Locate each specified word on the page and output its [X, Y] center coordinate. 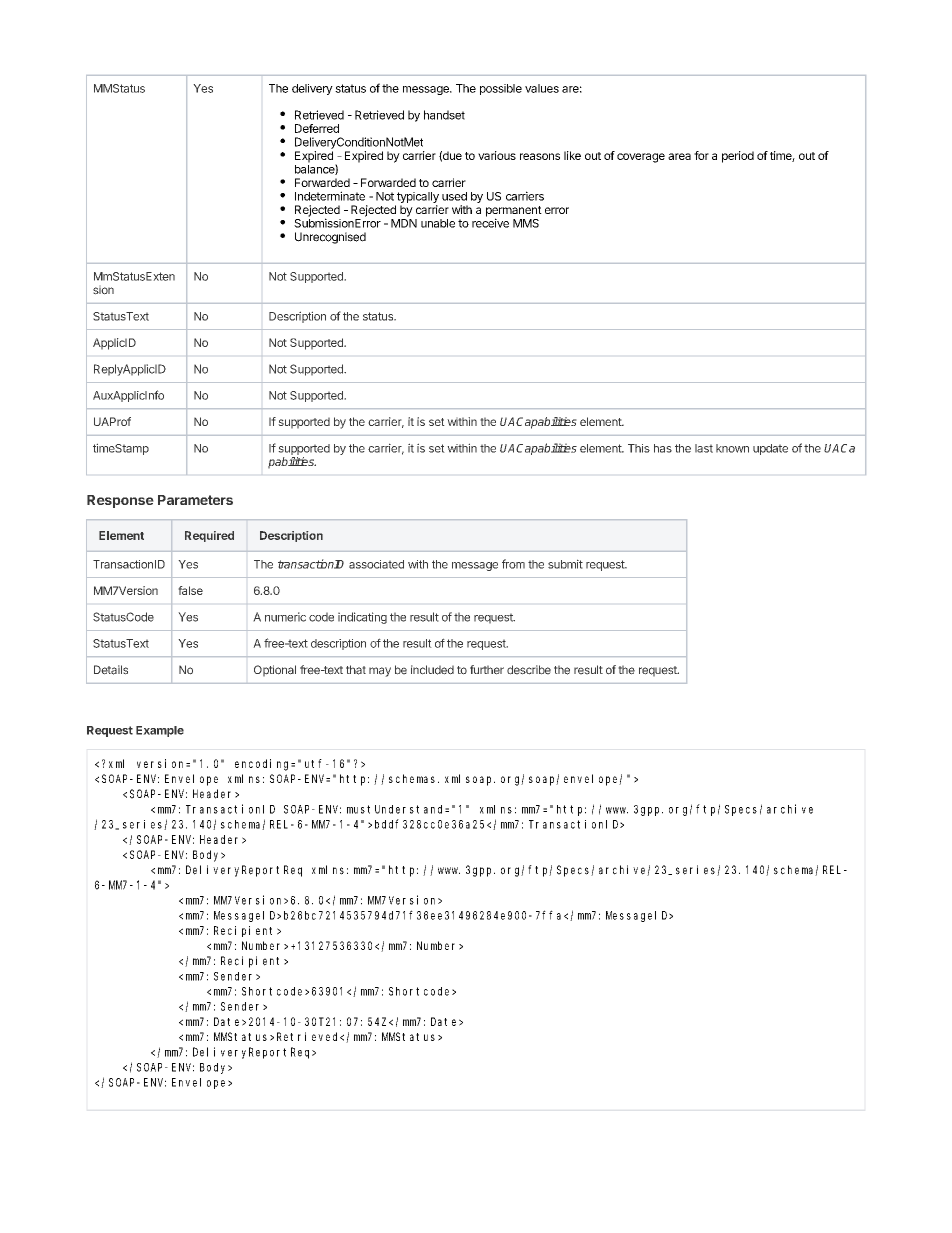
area [679, 156]
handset [444, 115]
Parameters [195, 500]
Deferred [317, 128]
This [639, 448]
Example [160, 731]
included [432, 670]
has [663, 448]
